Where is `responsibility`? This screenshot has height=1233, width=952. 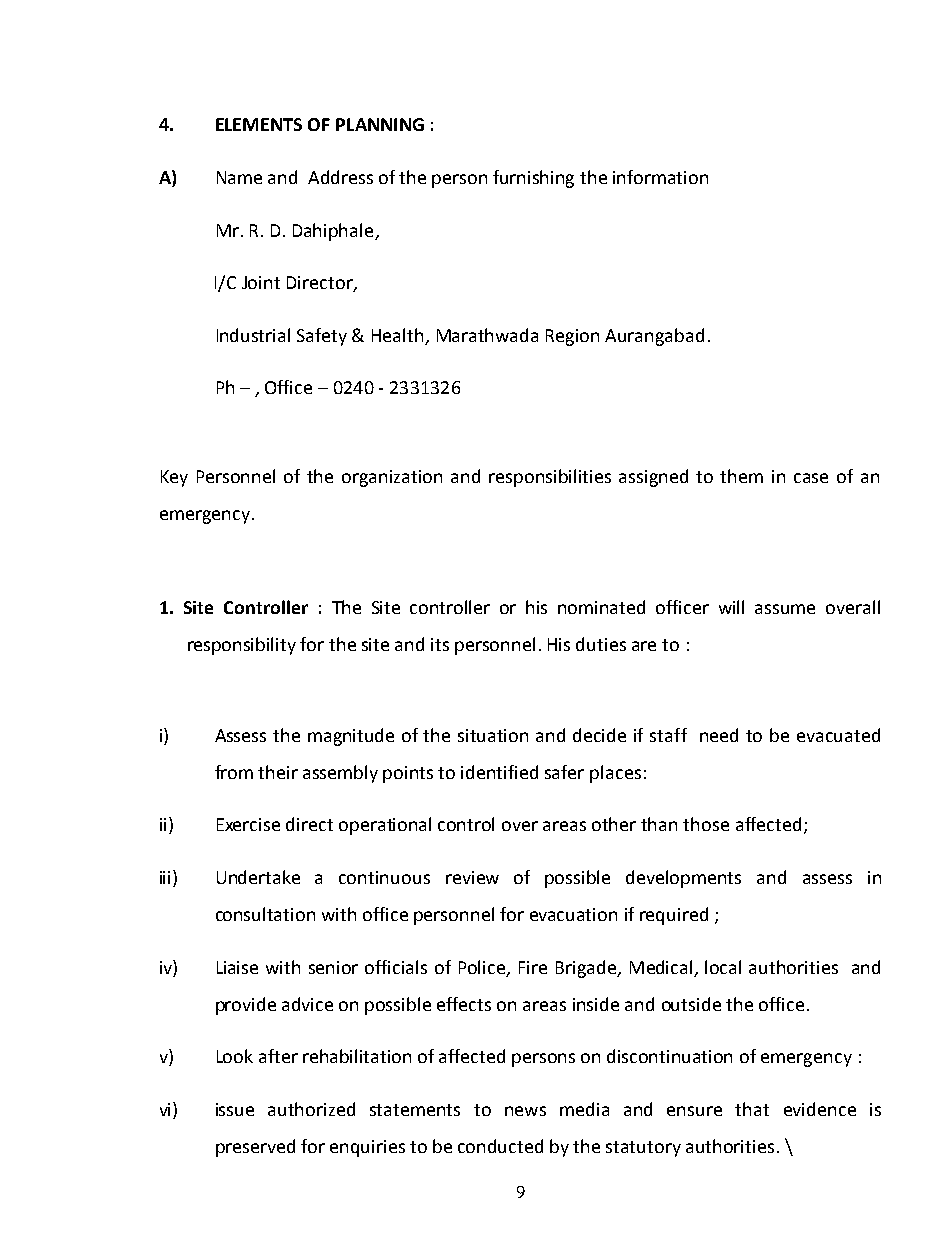
responsibility is located at coordinates (242, 646).
